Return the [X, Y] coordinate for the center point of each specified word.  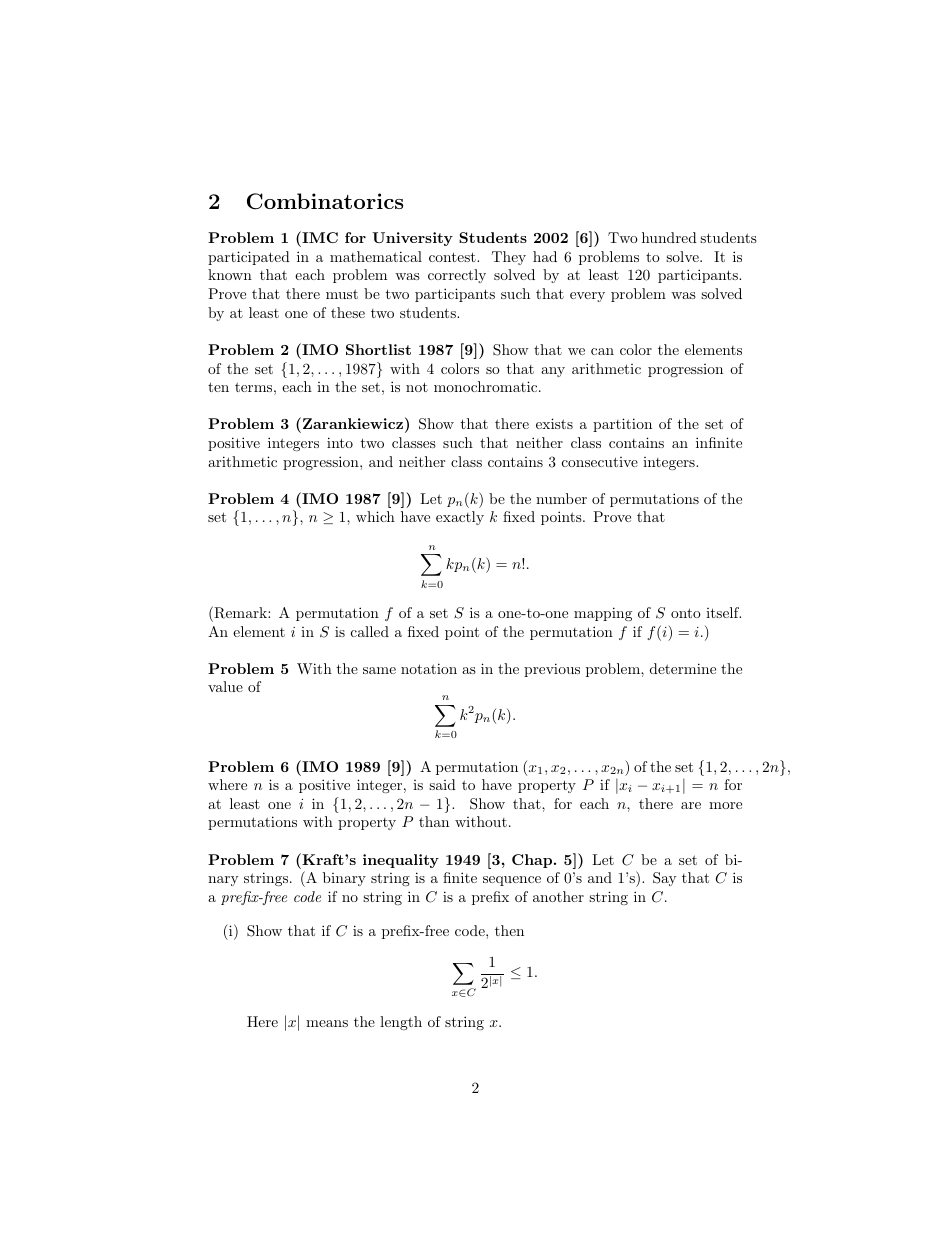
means [327, 1023]
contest [453, 257]
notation [429, 668]
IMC [319, 237]
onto [686, 613]
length [401, 1023]
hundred [669, 237]
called [370, 631]
